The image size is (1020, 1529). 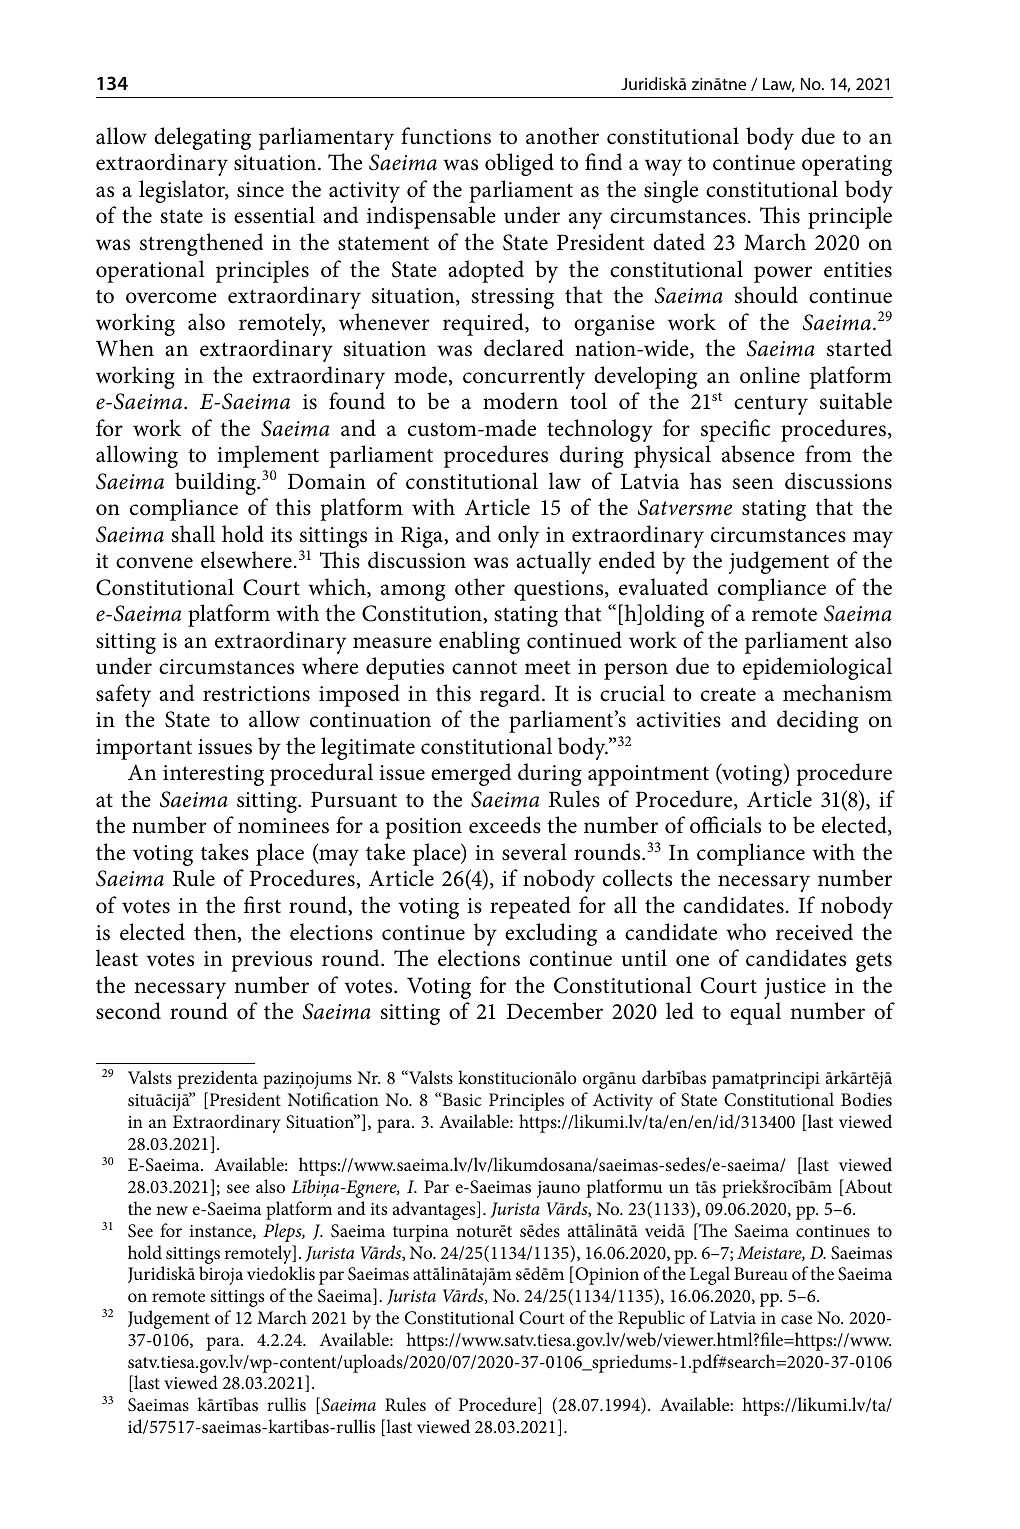 I want to click on deciding, so click(x=817, y=721).
